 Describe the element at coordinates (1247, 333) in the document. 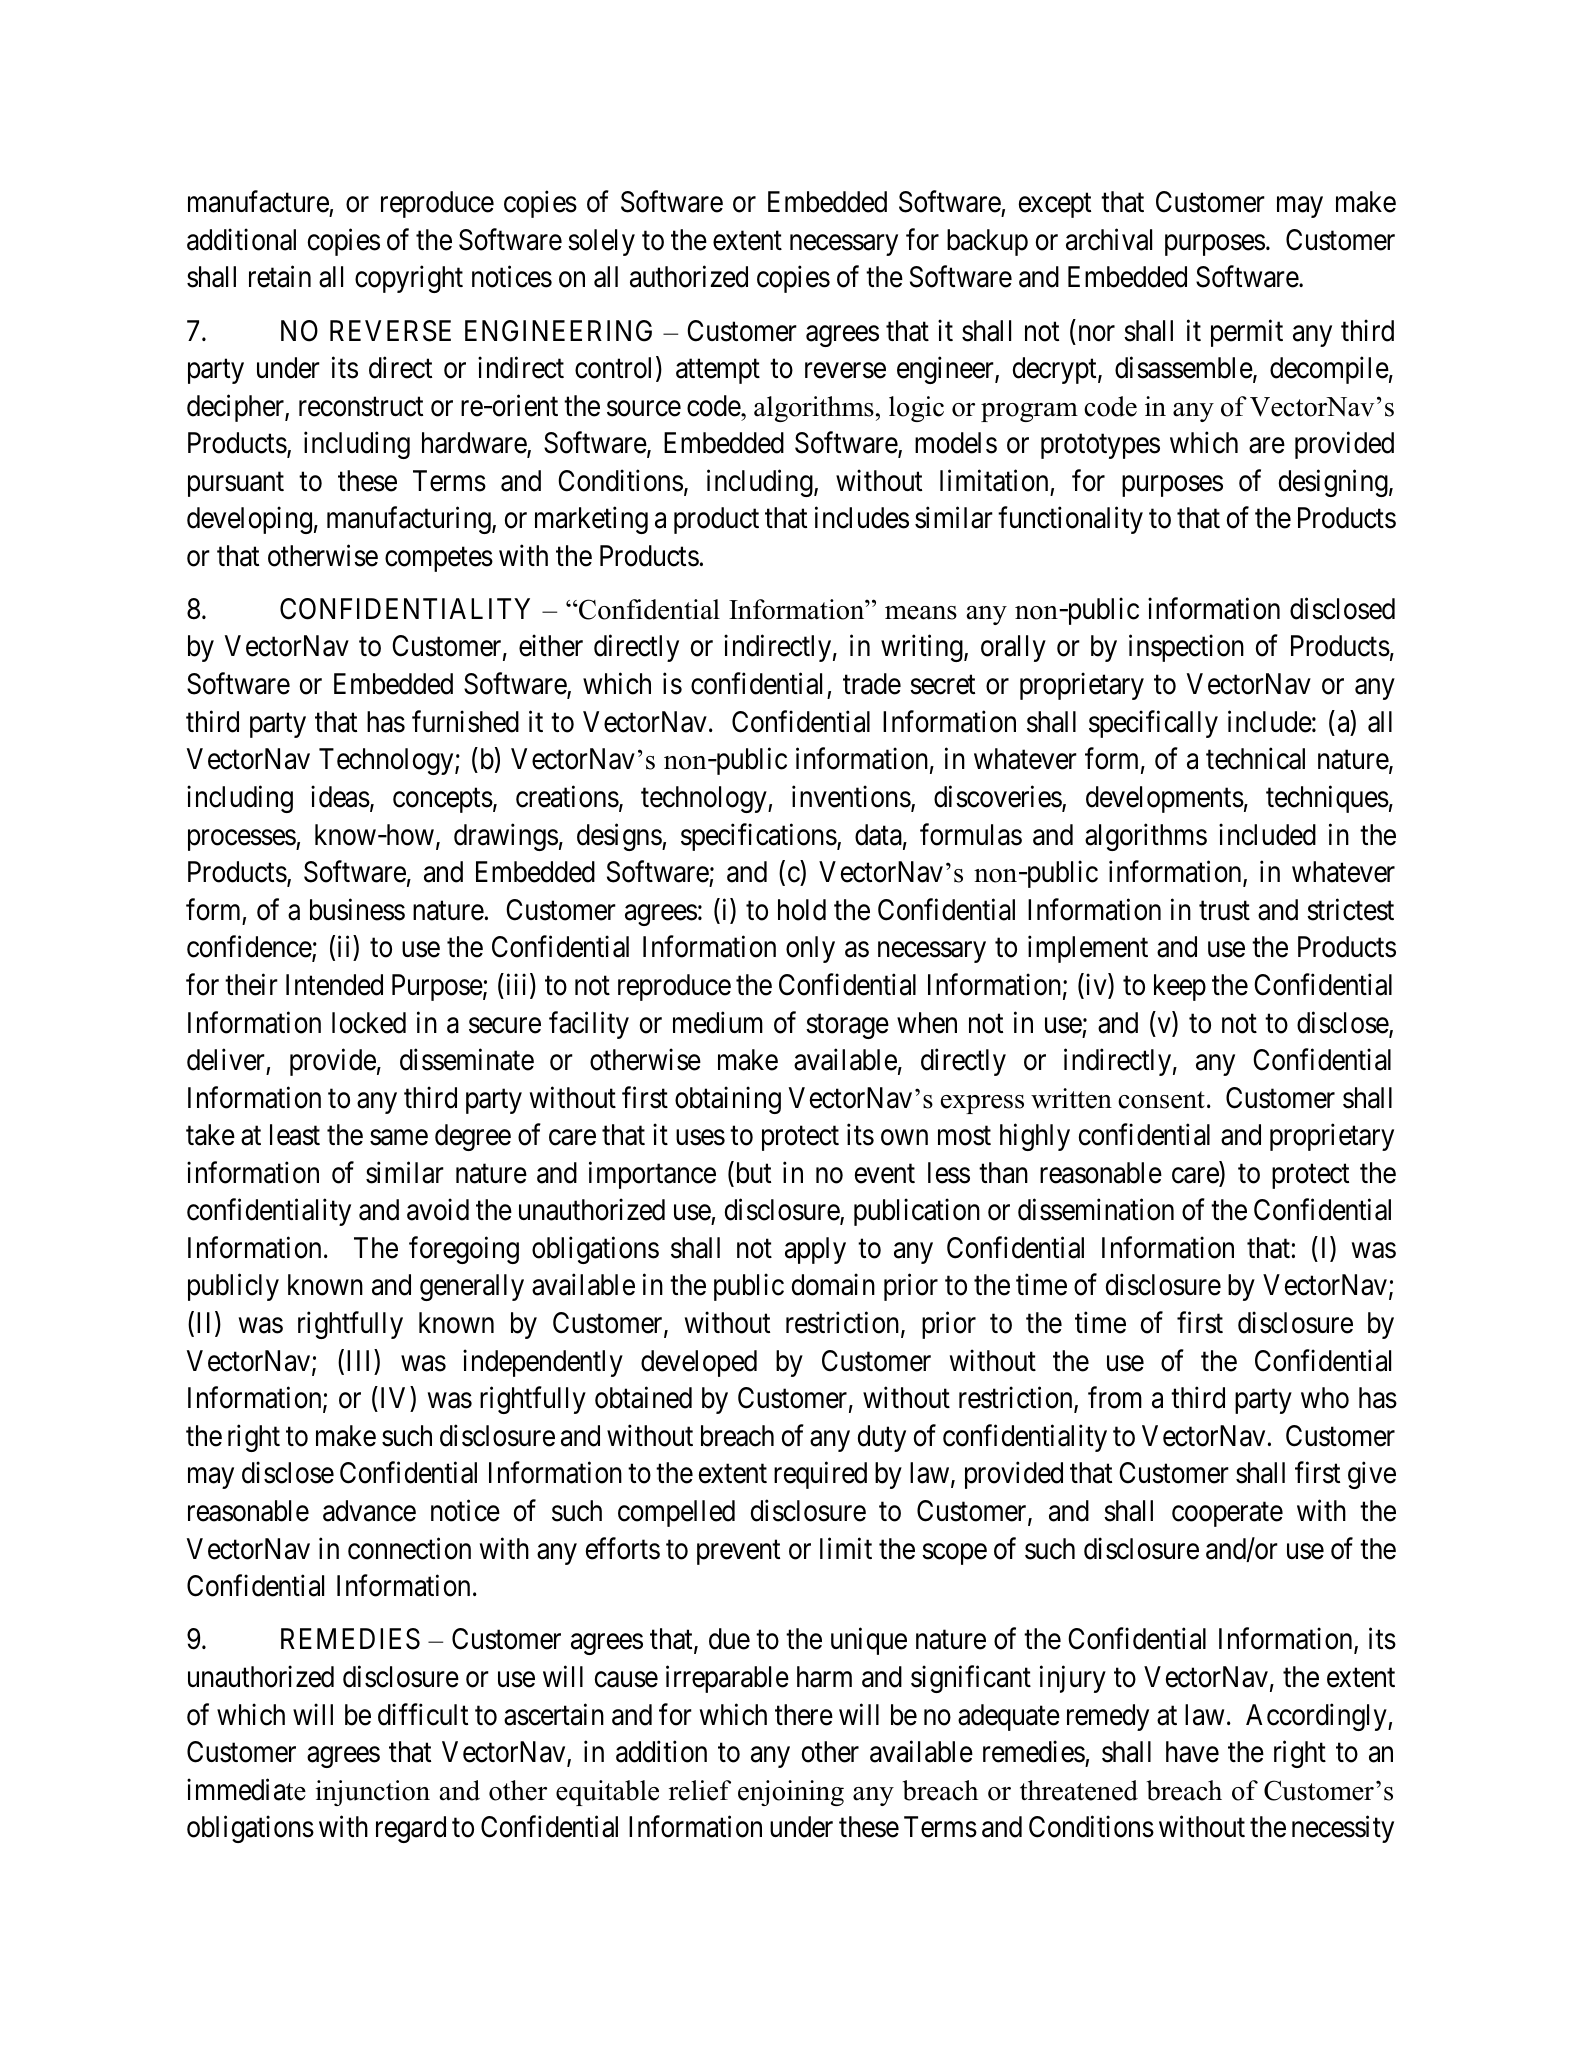

I see `permit` at that location.
